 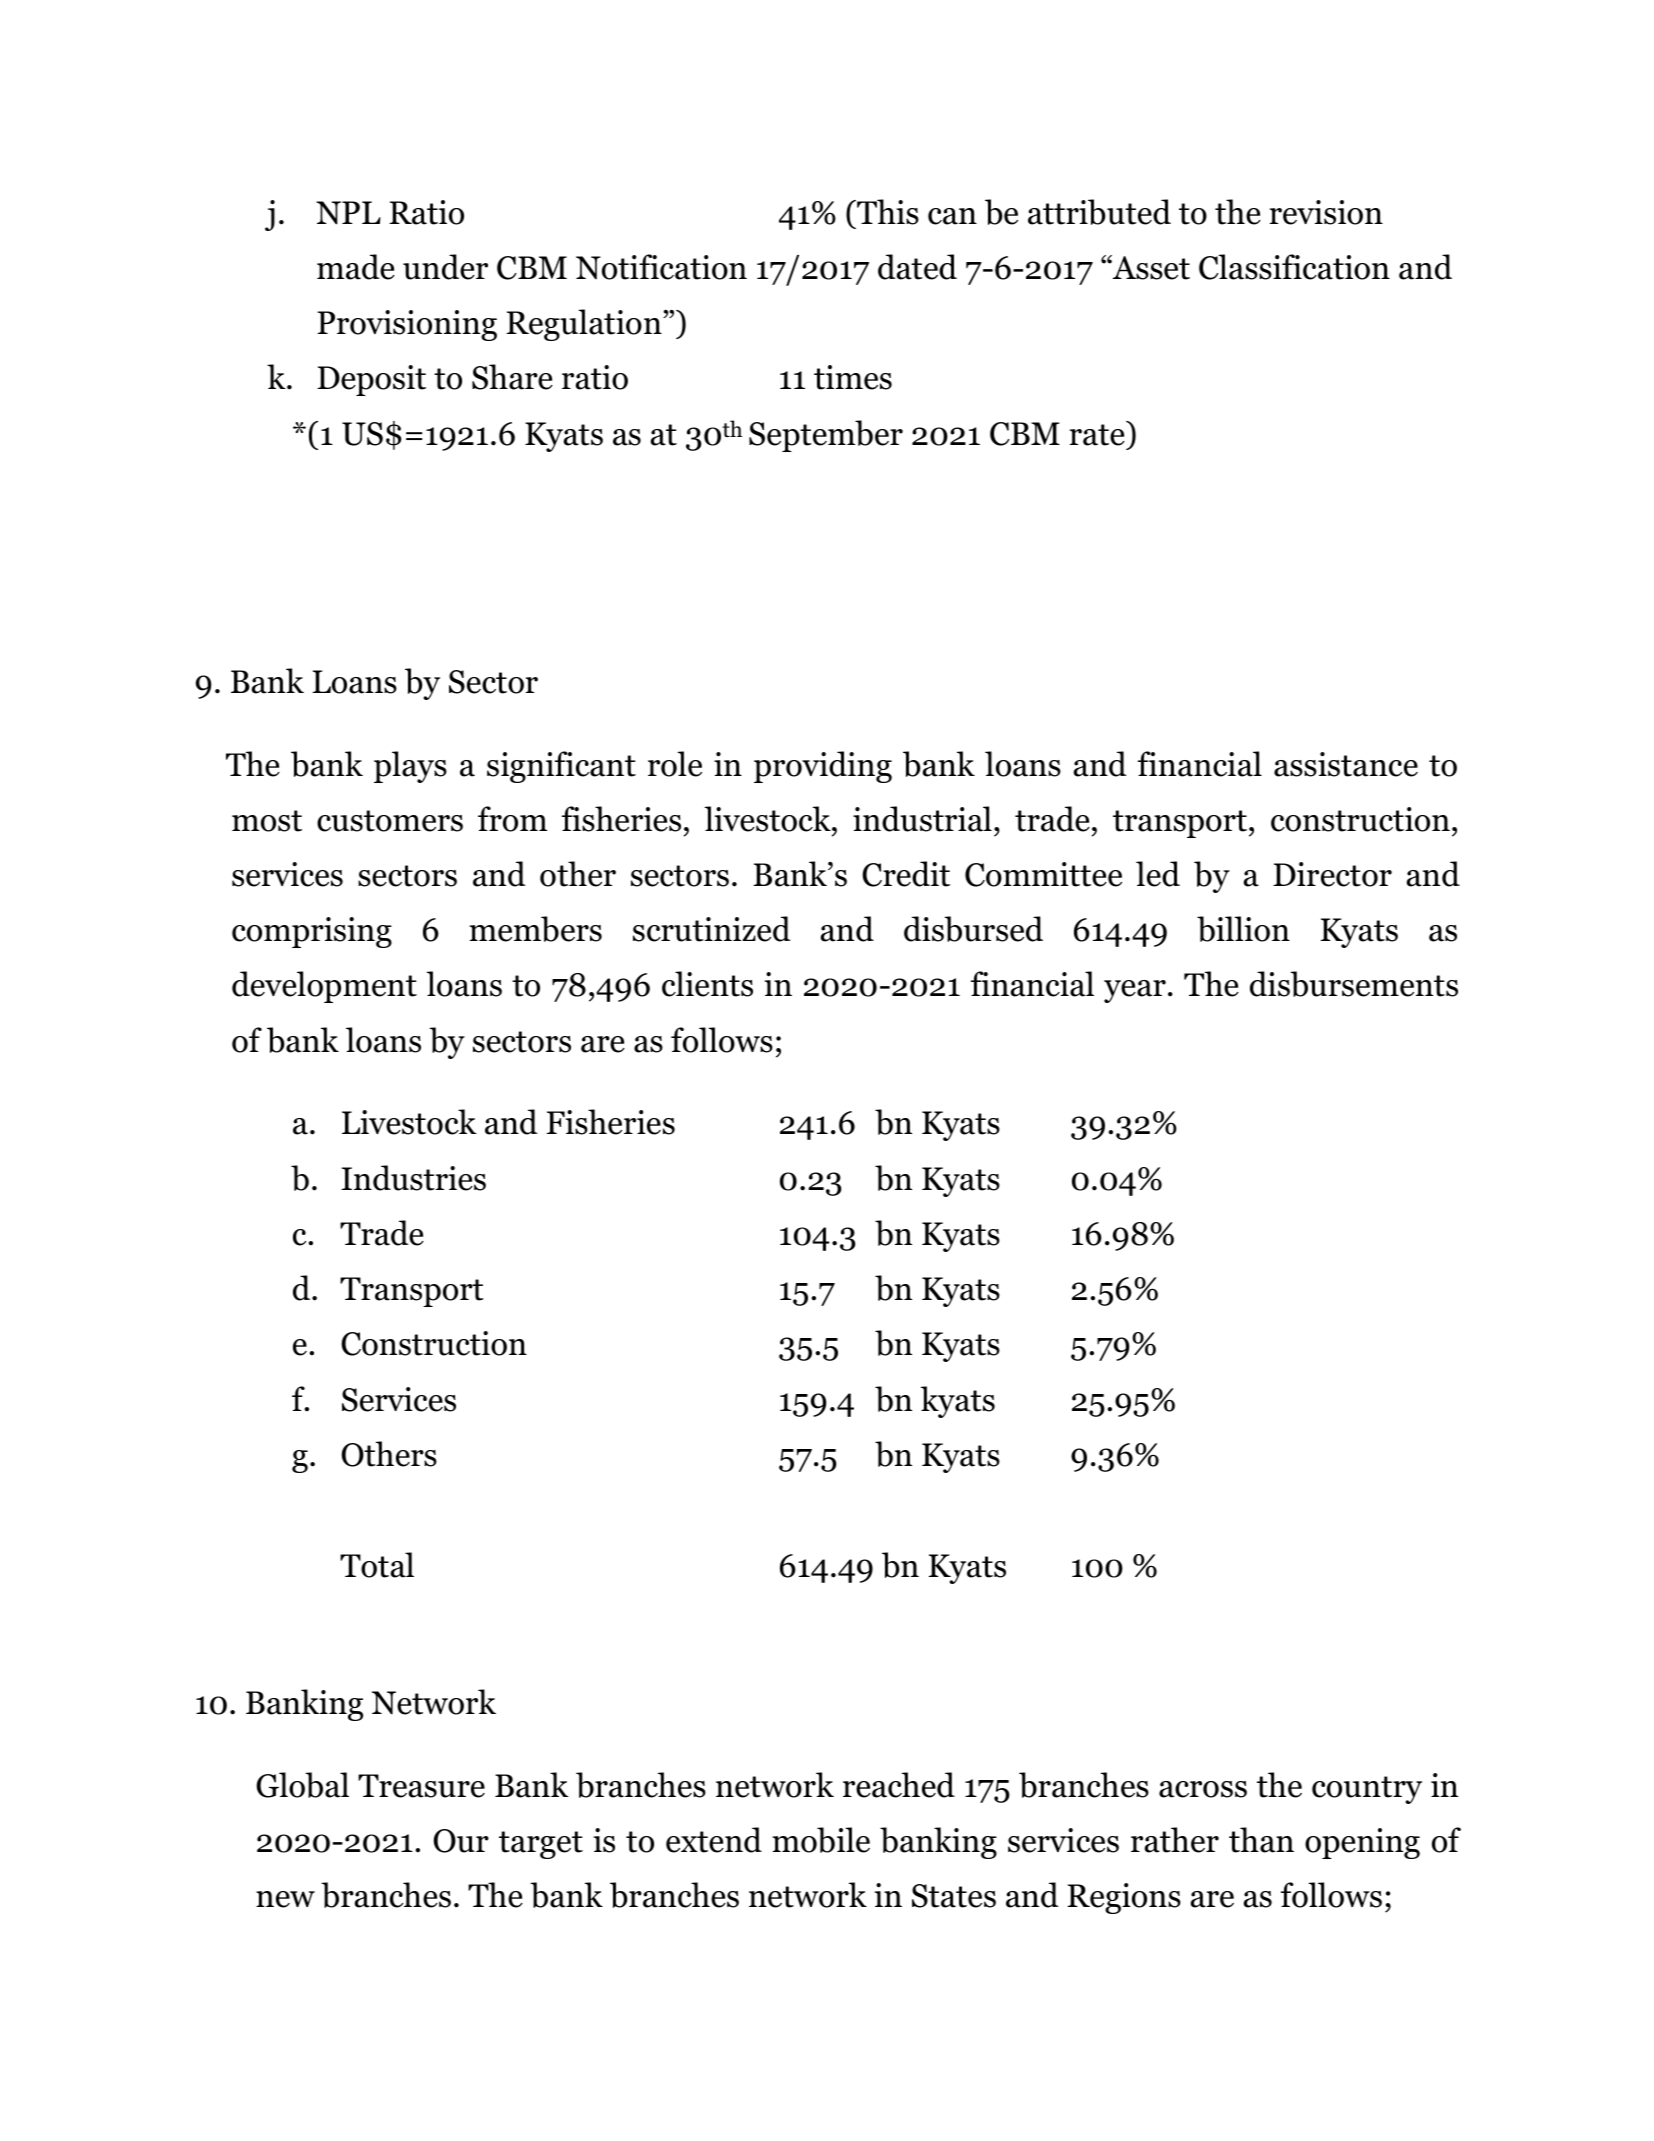 I want to click on than, so click(x=1261, y=1840).
